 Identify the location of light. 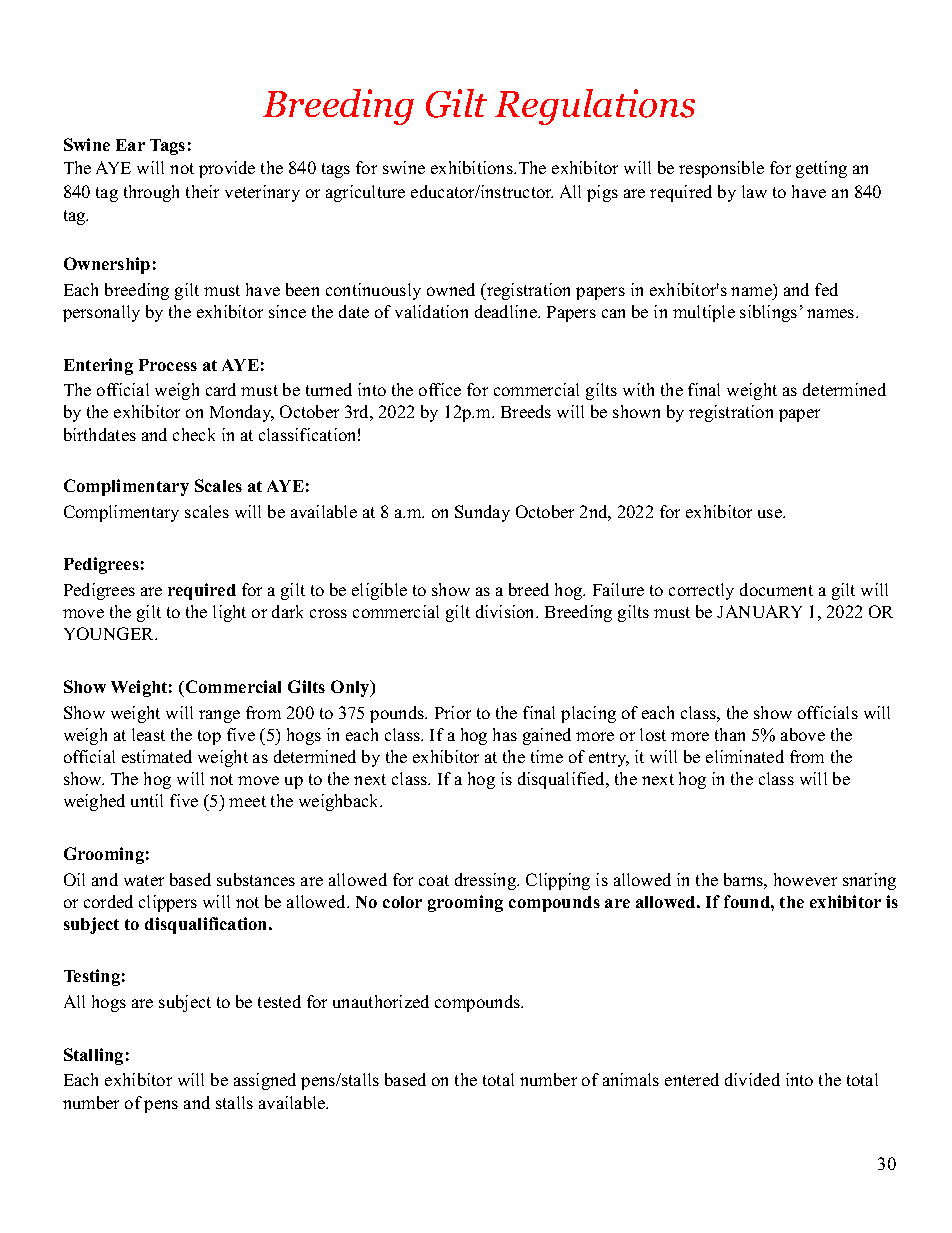
(229, 613).
